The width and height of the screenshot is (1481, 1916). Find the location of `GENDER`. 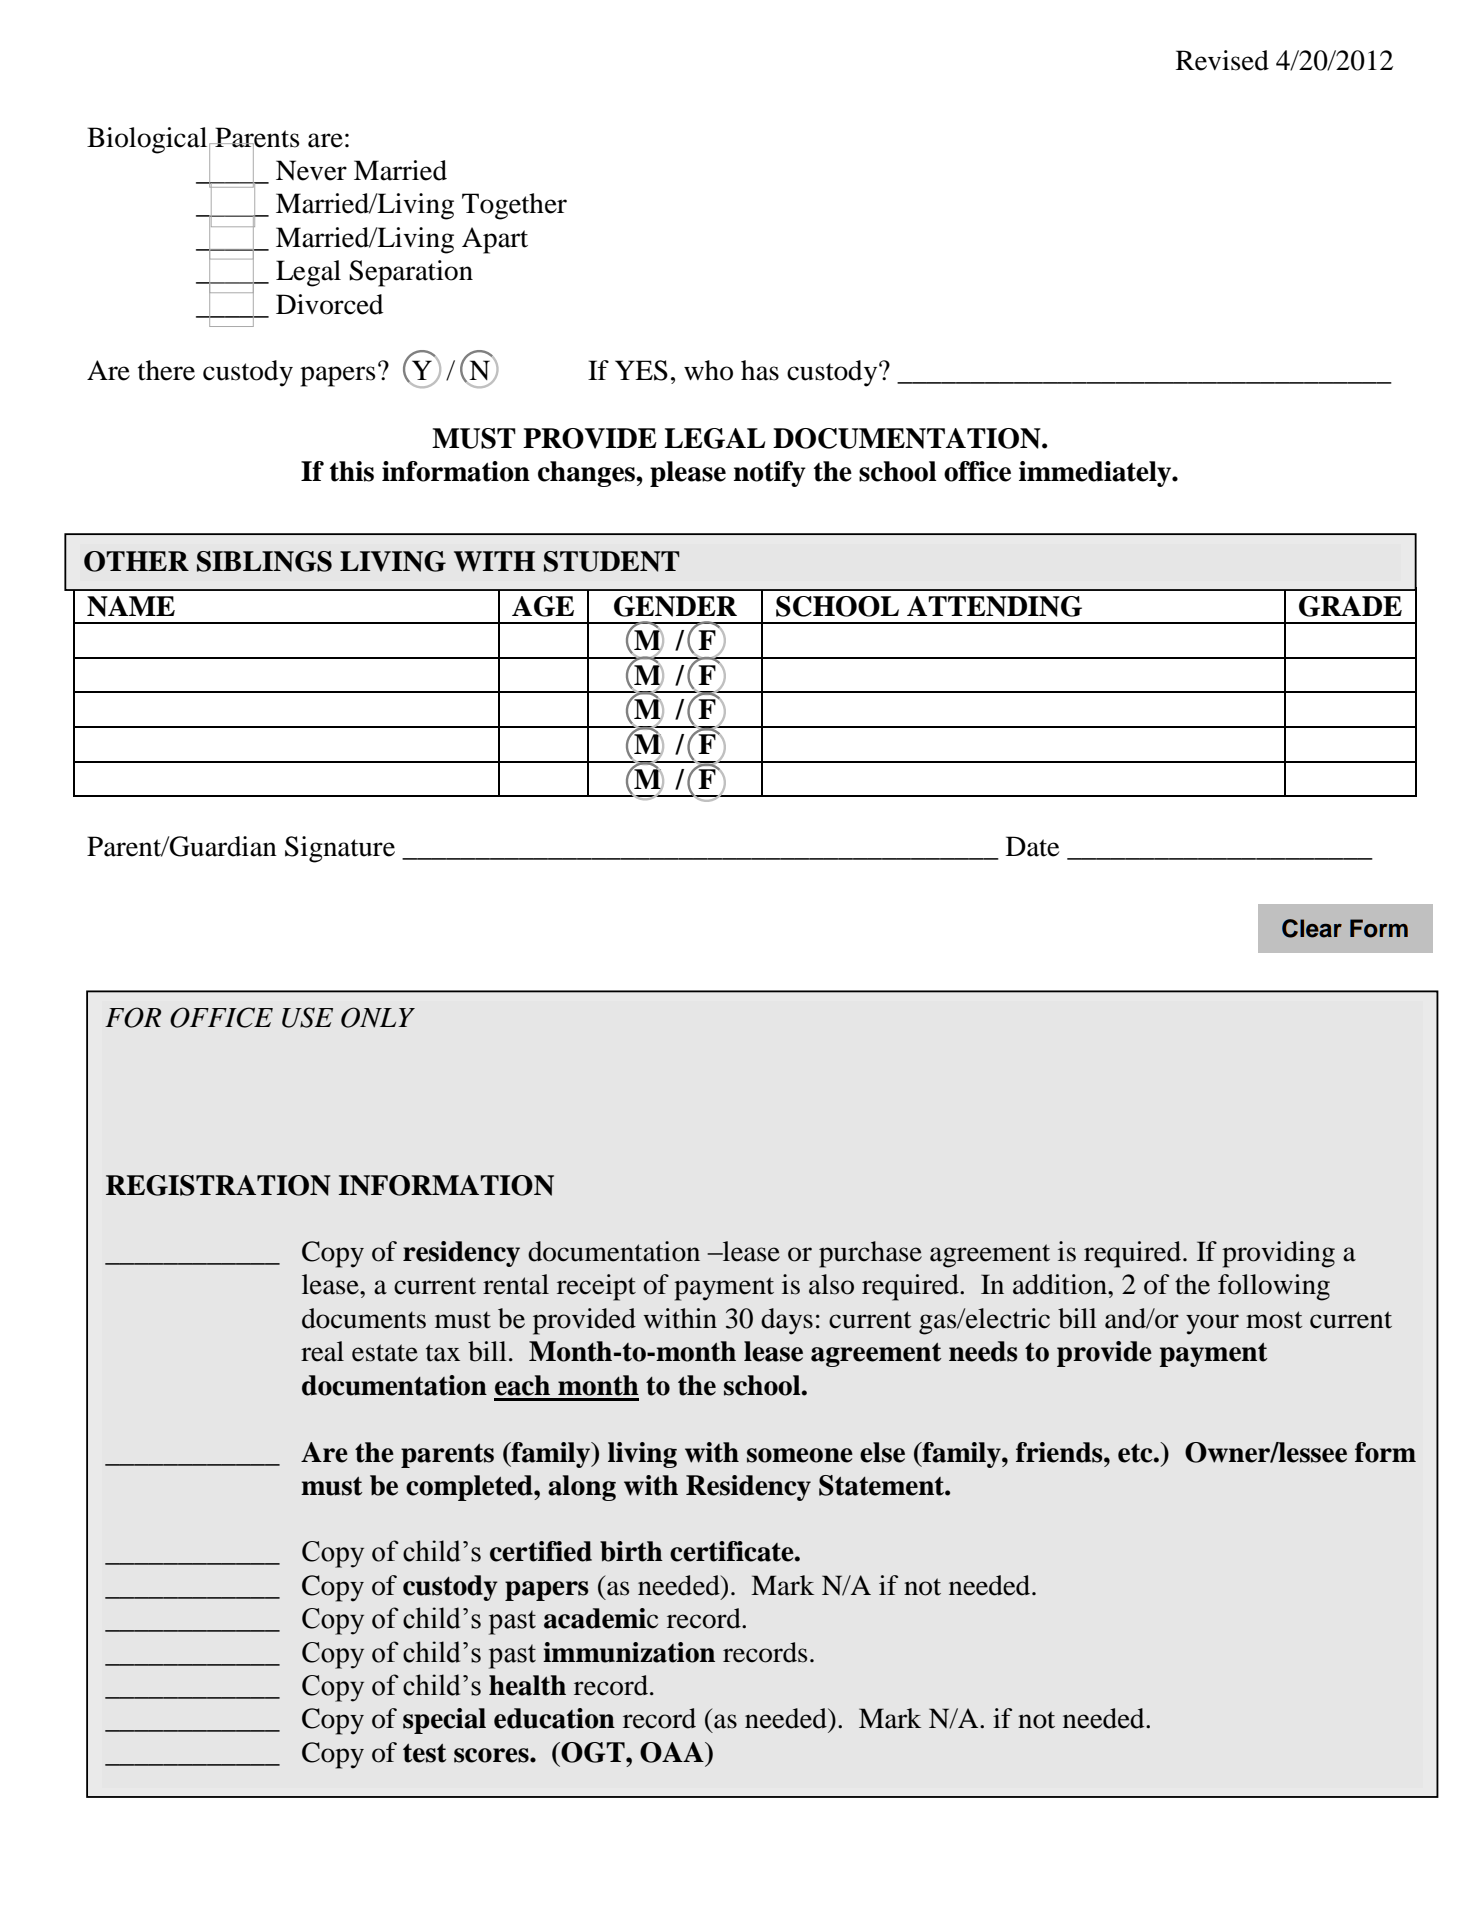

GENDER is located at coordinates (675, 606).
